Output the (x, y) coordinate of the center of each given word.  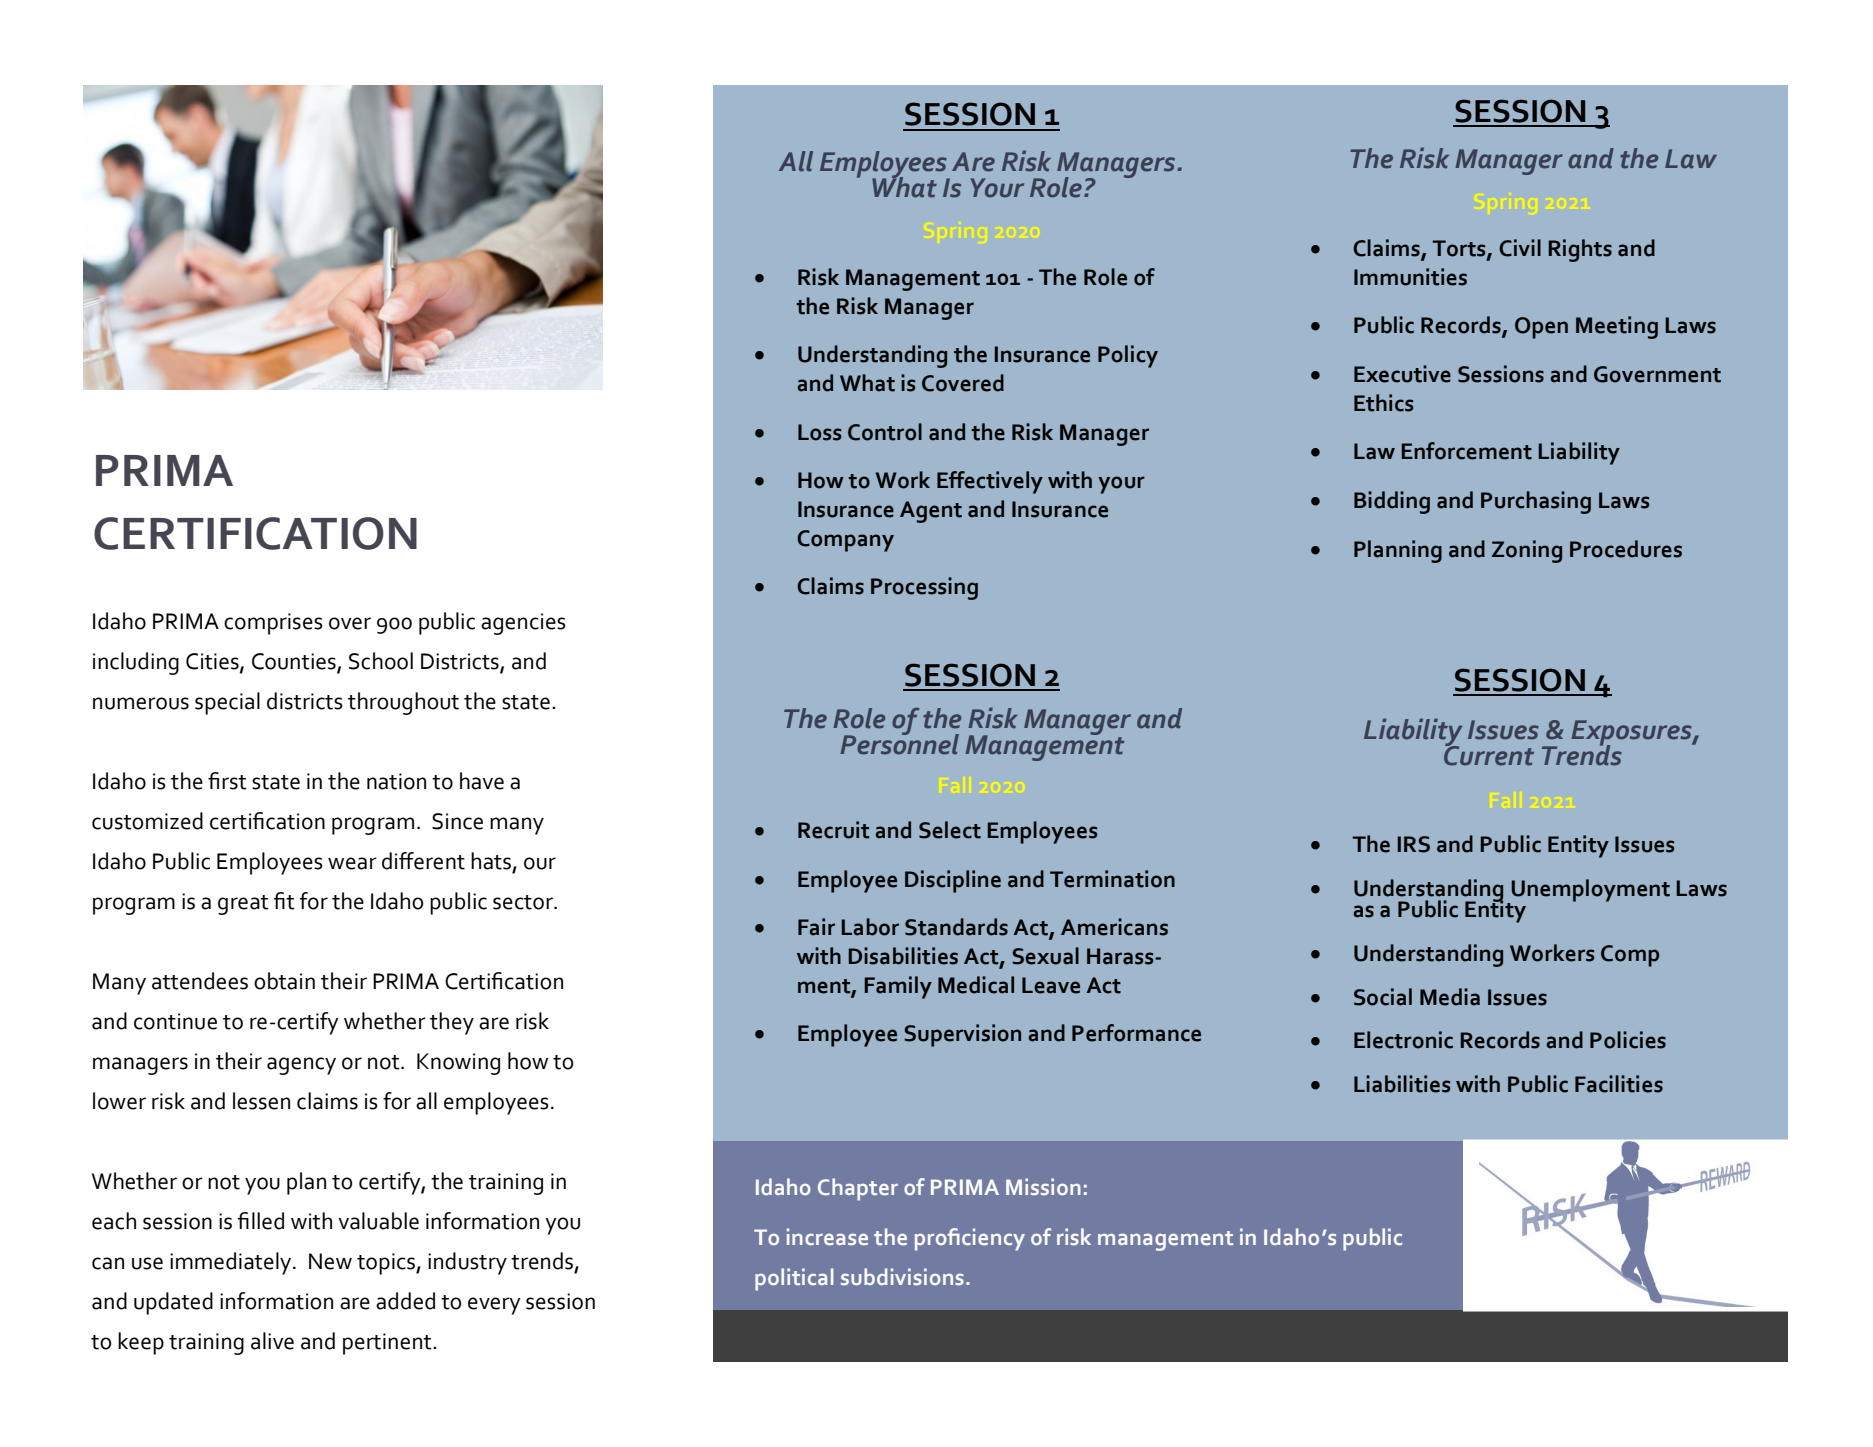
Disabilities (903, 956)
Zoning (1527, 551)
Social (1383, 997)
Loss (820, 432)
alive (272, 1341)
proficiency (970, 1239)
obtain (284, 981)
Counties (295, 662)
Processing (924, 588)
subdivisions (902, 1276)
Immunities (1410, 277)
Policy (1128, 356)
